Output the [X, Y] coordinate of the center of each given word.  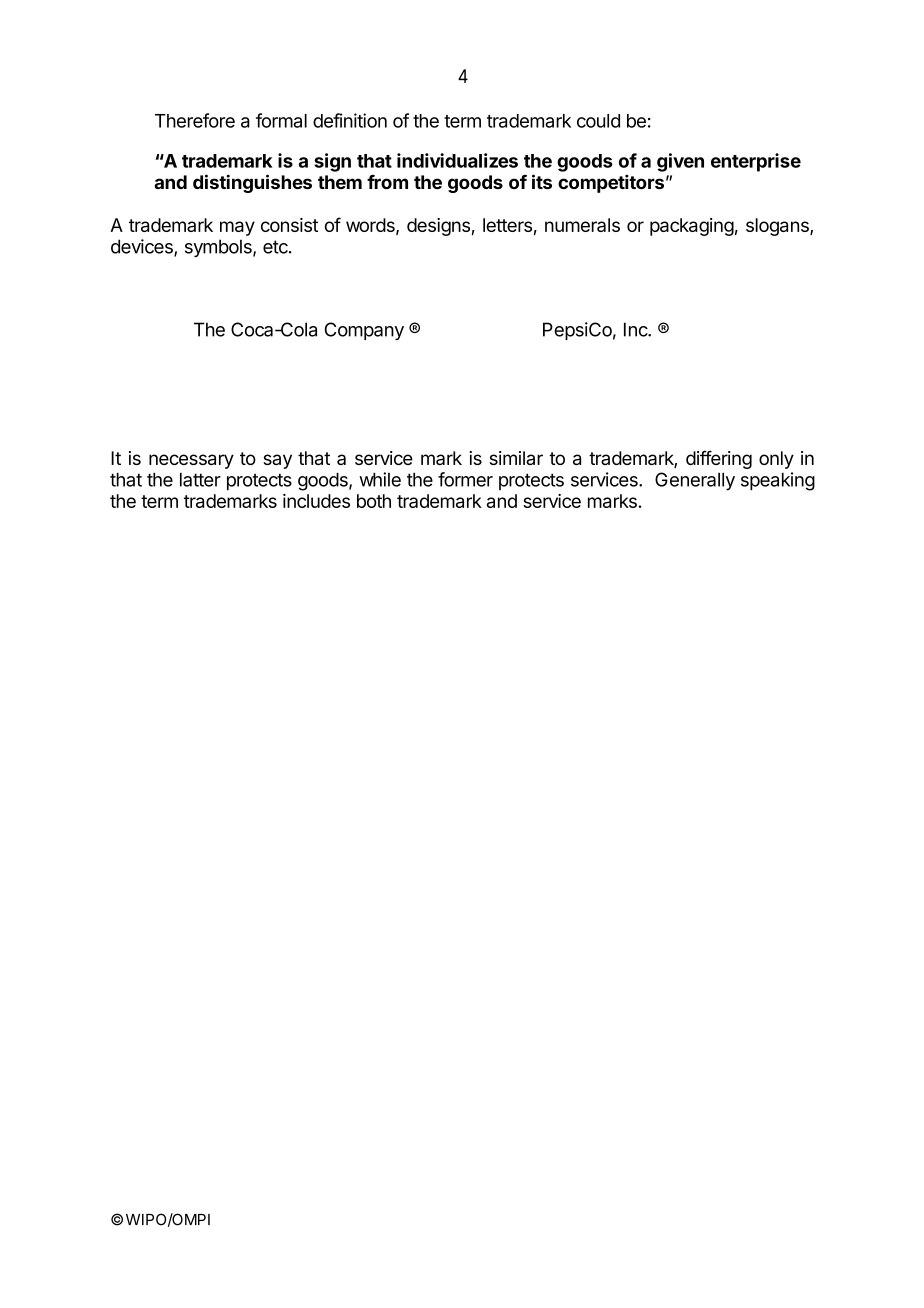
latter [200, 480]
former [465, 479]
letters [507, 225]
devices [143, 247]
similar [516, 458]
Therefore [195, 120]
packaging [692, 227]
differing [719, 459]
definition [350, 120]
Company [364, 331]
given [680, 162]
